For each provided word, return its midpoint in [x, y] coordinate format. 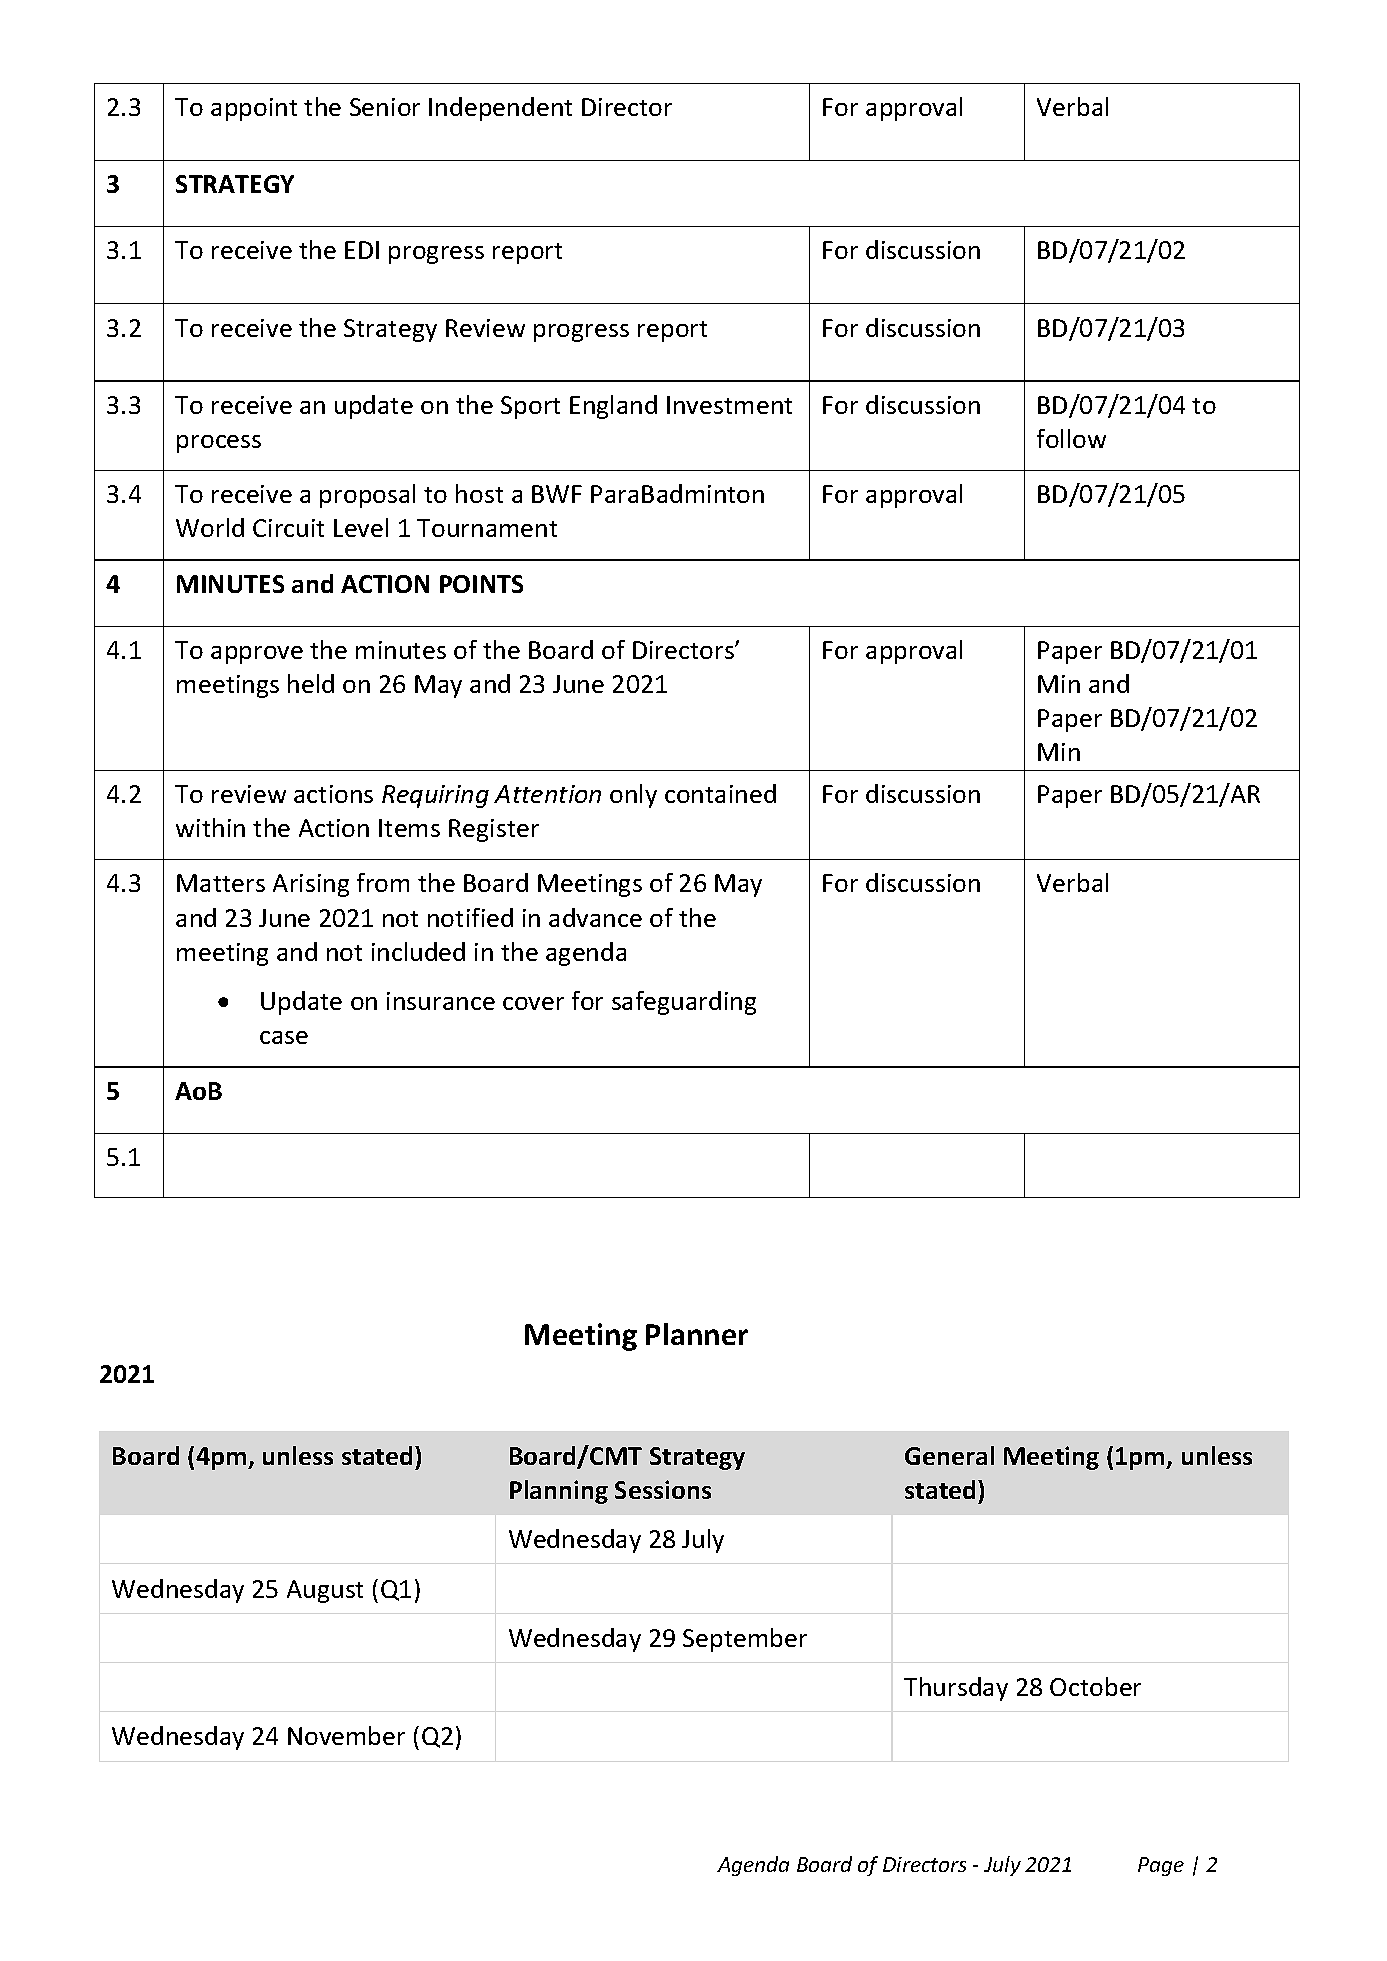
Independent [500, 109]
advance [595, 917]
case [284, 1037]
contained [720, 793]
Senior [385, 107]
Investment [729, 405]
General [949, 1455]
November [346, 1735]
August [325, 1591]
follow [1071, 438]
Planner [697, 1334]
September [745, 1640]
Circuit [288, 528]
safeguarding [684, 1003]
